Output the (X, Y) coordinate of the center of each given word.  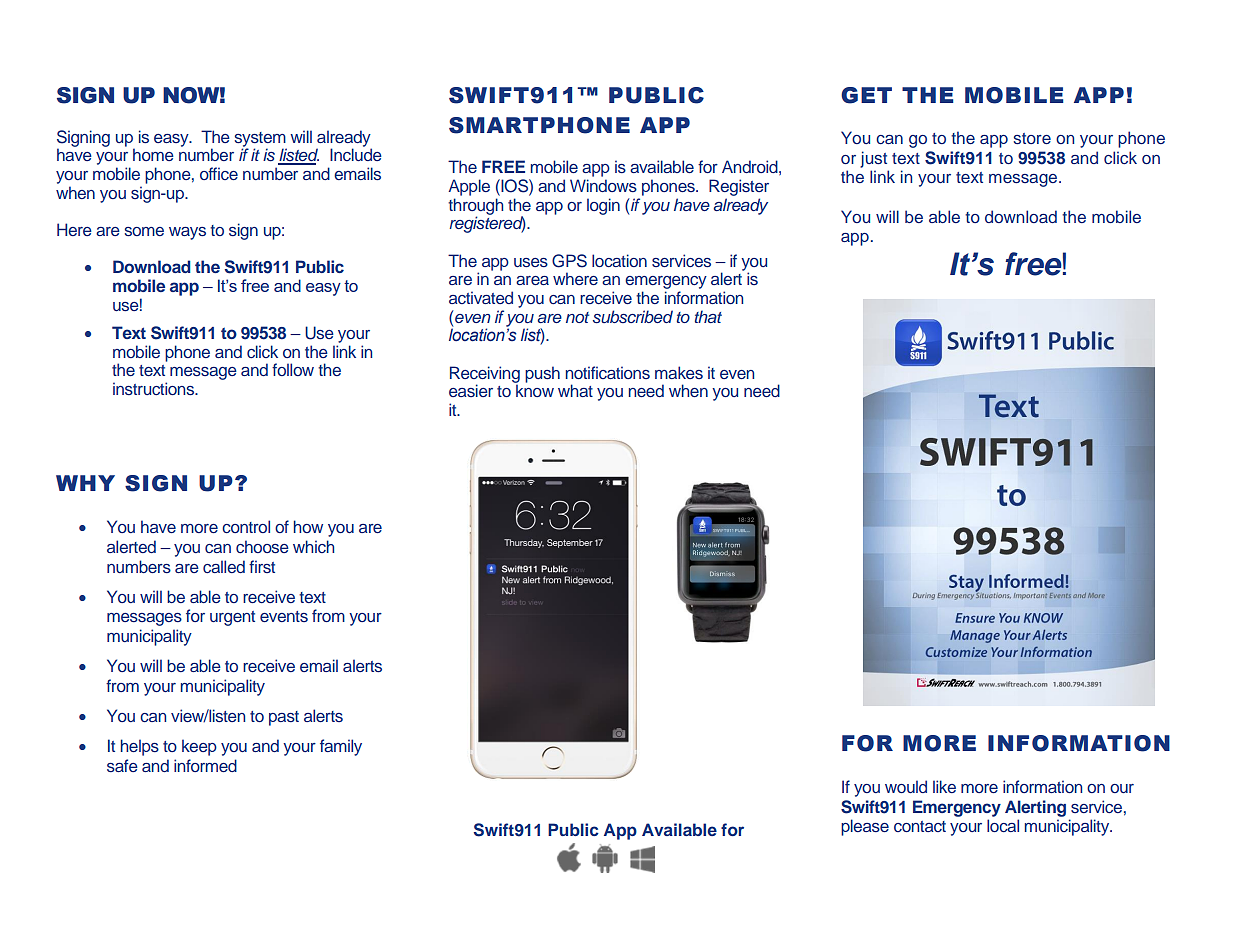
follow (293, 369)
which (313, 546)
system (260, 140)
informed (205, 765)
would (906, 786)
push (542, 374)
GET (866, 95)
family (341, 747)
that (708, 316)
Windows (603, 185)
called (224, 566)
